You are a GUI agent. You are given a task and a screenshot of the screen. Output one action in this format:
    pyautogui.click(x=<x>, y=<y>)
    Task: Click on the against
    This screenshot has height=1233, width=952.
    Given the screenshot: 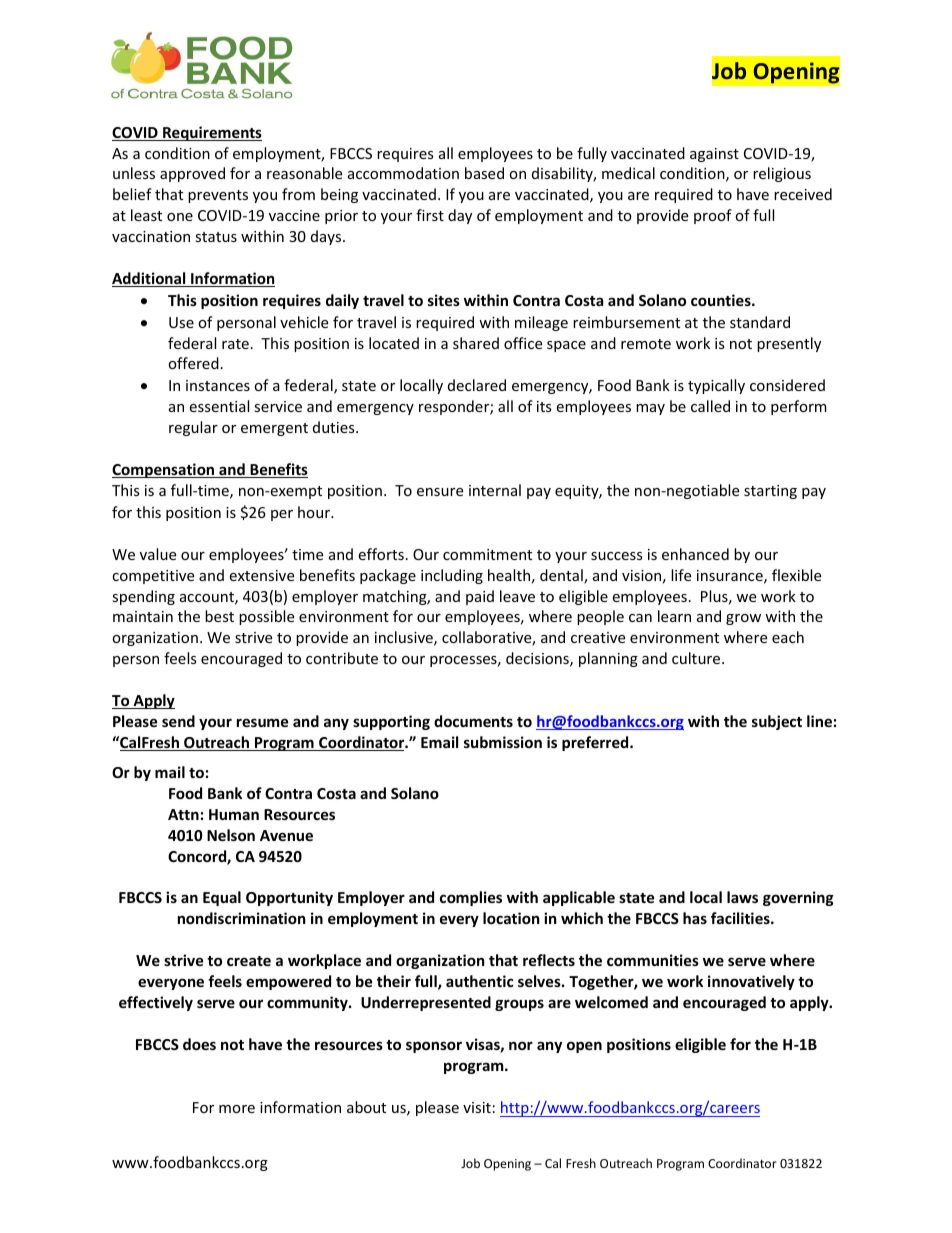 What is the action you would take?
    pyautogui.click(x=714, y=155)
